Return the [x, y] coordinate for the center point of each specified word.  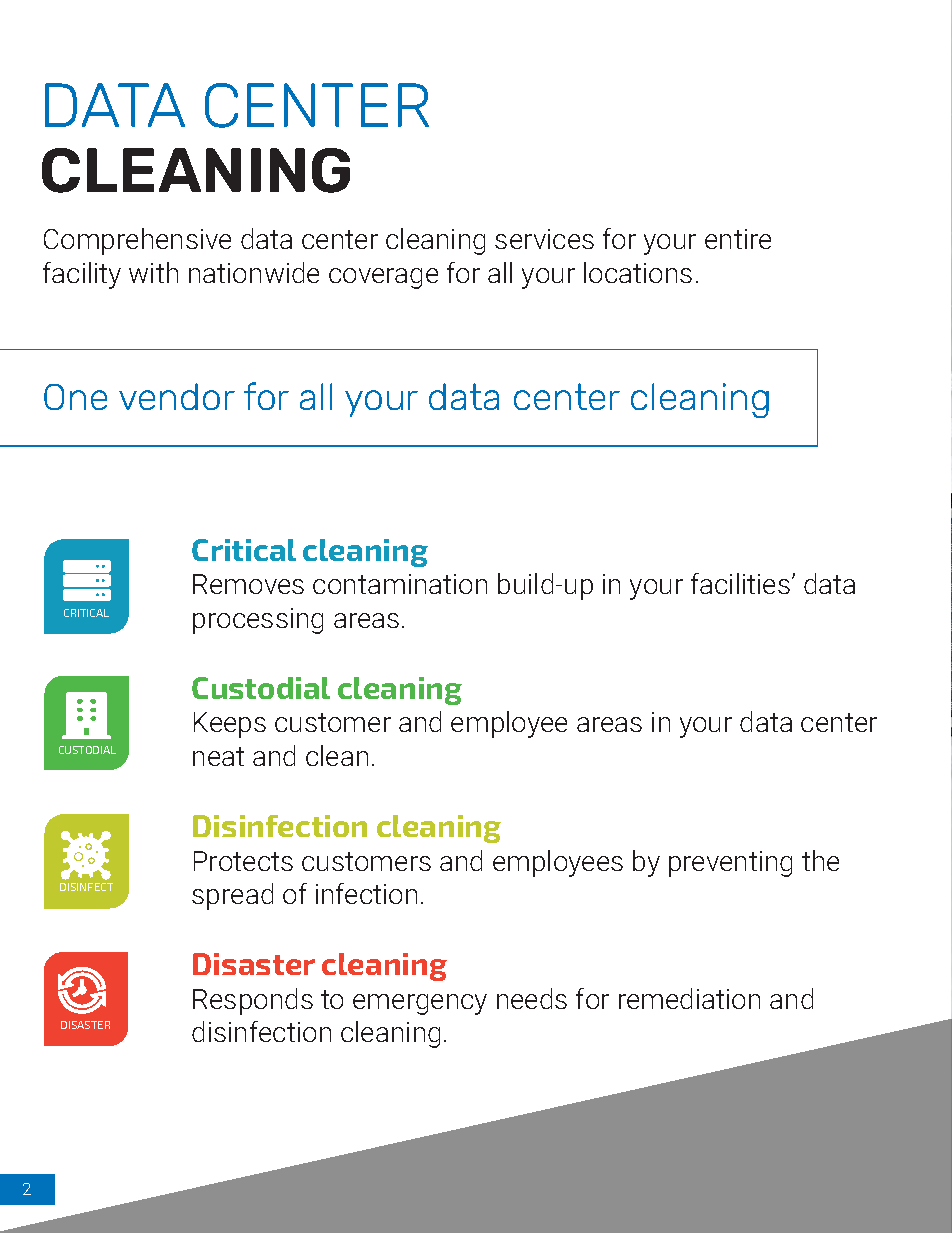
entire [738, 239]
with [153, 272]
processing [258, 621]
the [820, 860]
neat [218, 756]
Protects [243, 861]
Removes [248, 584]
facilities [742, 583]
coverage [383, 278]
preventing [730, 864]
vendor [177, 396]
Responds [253, 1001]
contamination [400, 584]
